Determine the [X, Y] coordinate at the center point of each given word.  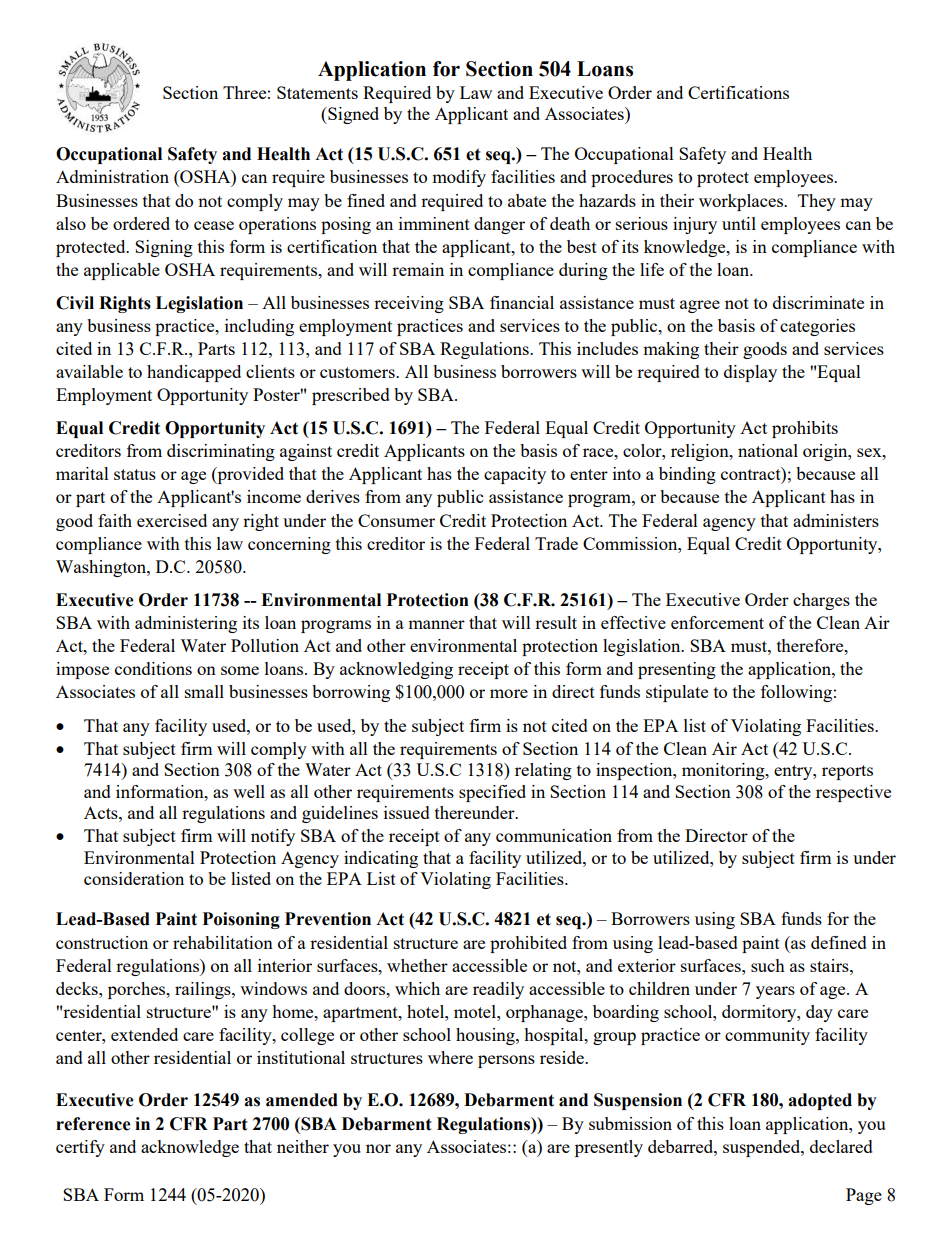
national [768, 450]
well [249, 791]
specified [492, 793]
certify [80, 1148]
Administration [112, 176]
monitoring [724, 771]
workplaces [742, 202]
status [135, 474]
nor [378, 1148]
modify [459, 178]
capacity [515, 475]
